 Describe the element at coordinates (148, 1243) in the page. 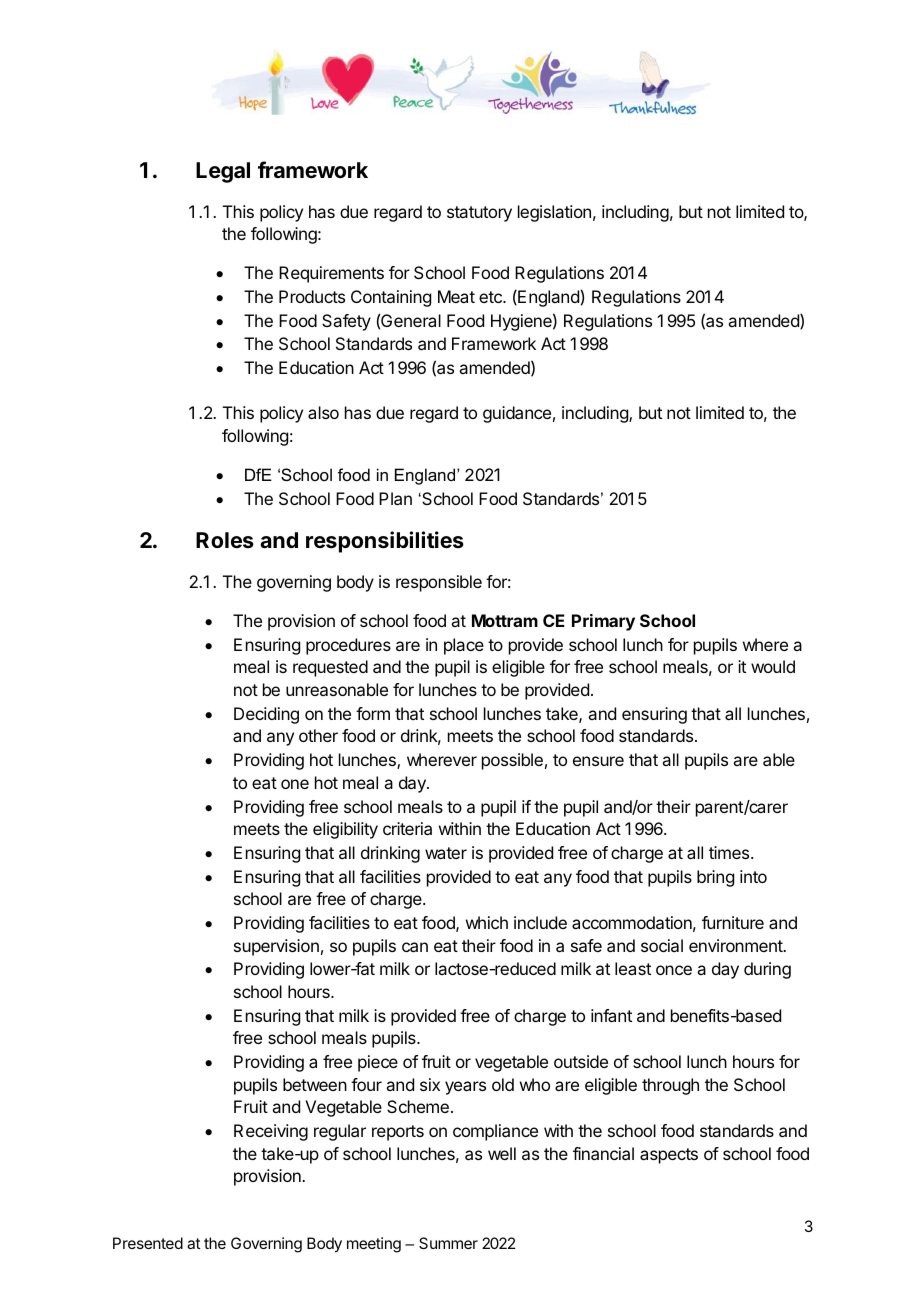

I see `Presented` at that location.
